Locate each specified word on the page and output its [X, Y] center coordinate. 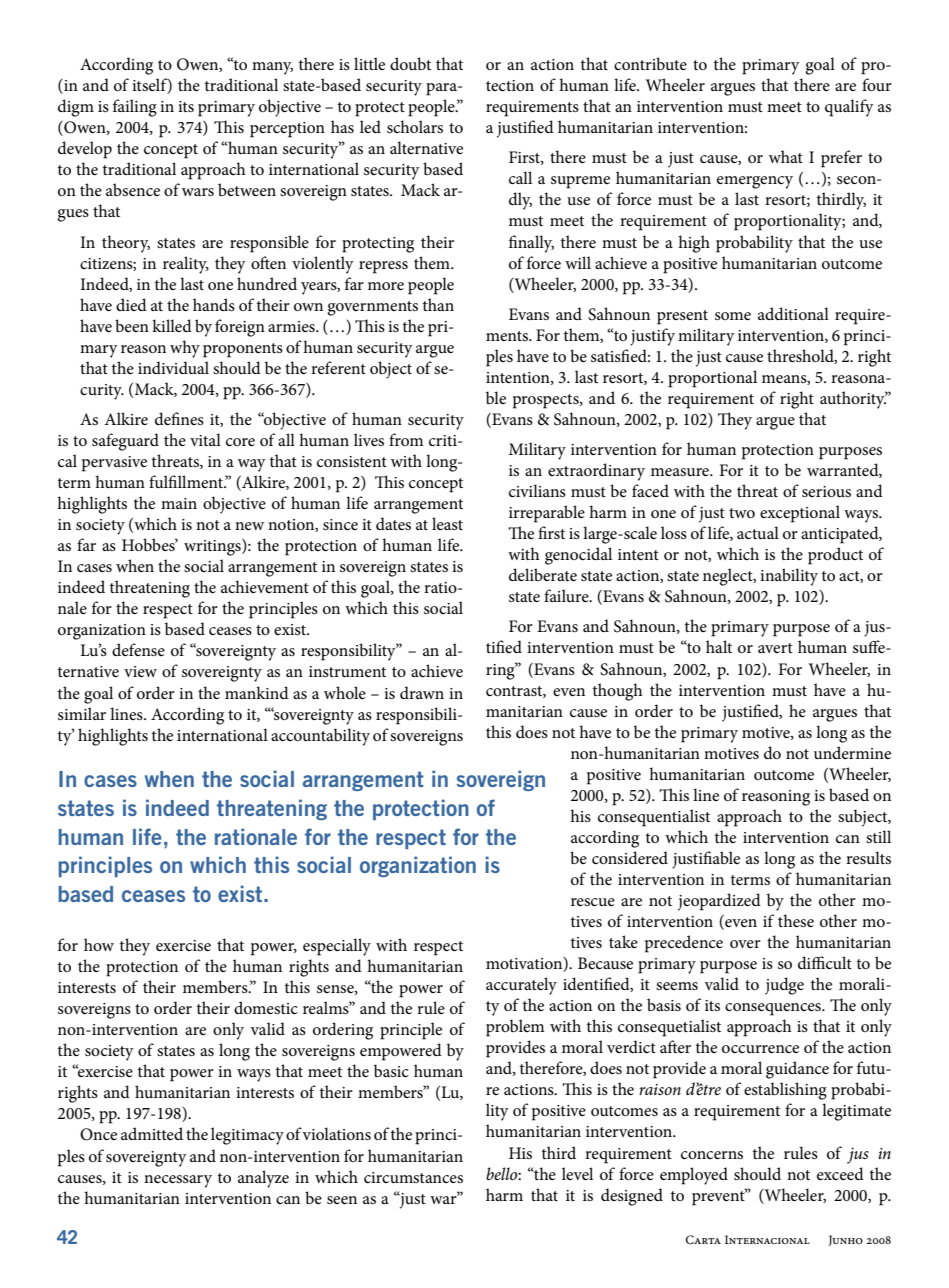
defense [138, 649]
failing [135, 108]
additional [793, 313]
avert [775, 648]
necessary [178, 1181]
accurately [521, 986]
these [796, 920]
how [99, 944]
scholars [415, 126]
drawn [422, 692]
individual [173, 367]
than [438, 304]
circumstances [413, 1177]
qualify [849, 108]
